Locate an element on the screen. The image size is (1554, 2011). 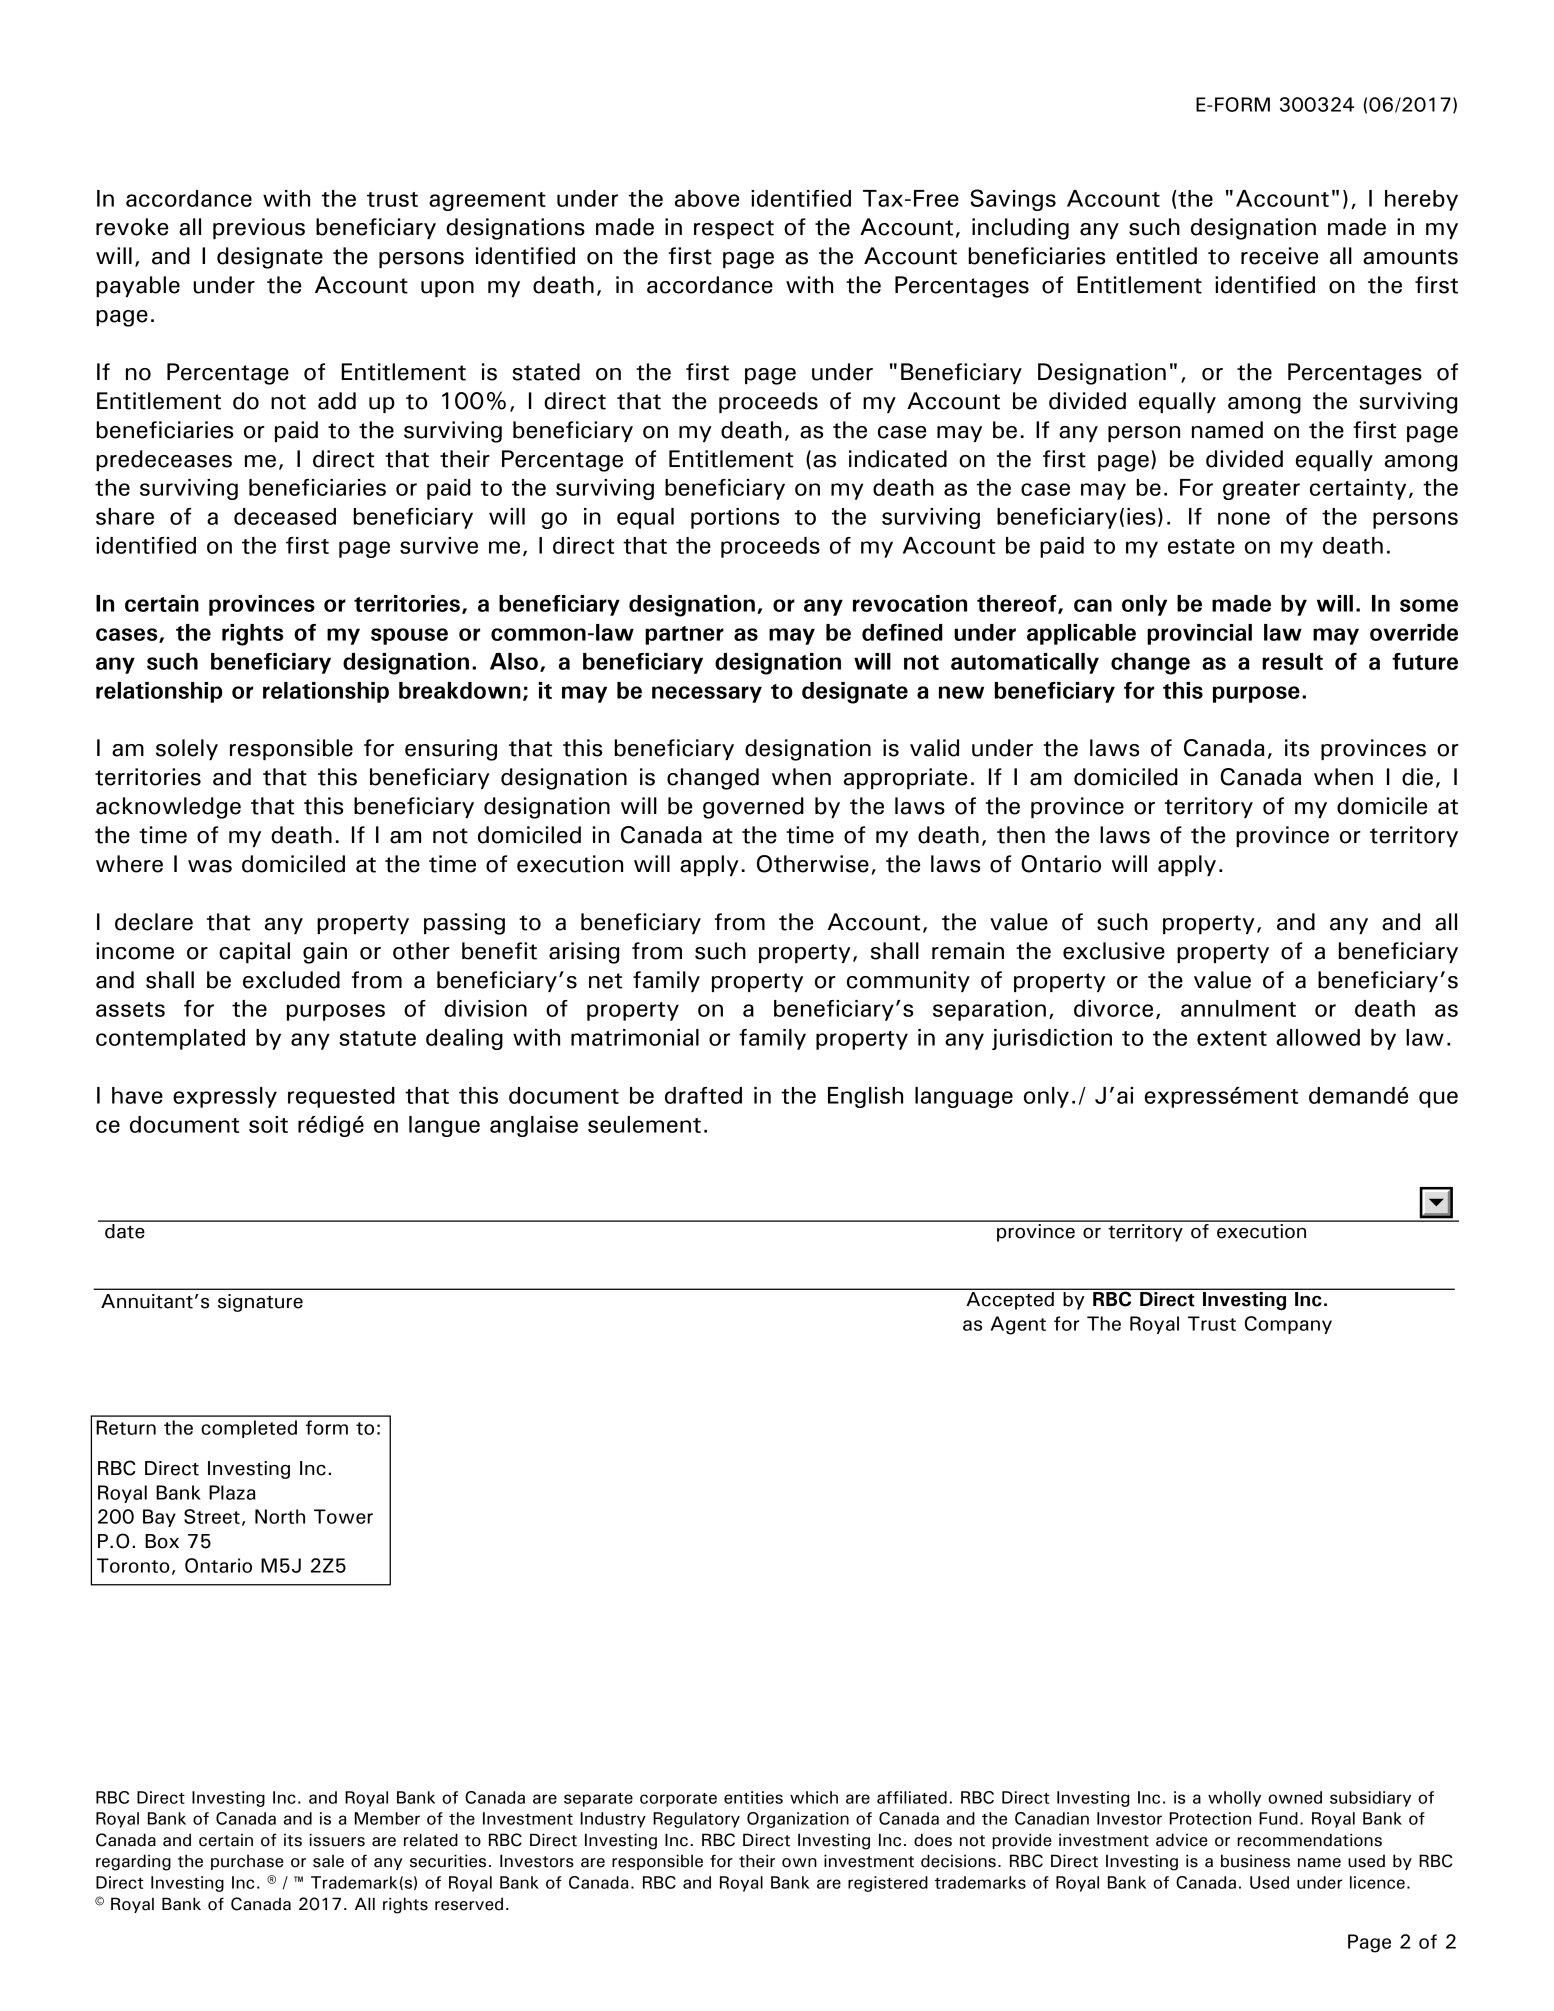
requested is located at coordinates (341, 1097).
